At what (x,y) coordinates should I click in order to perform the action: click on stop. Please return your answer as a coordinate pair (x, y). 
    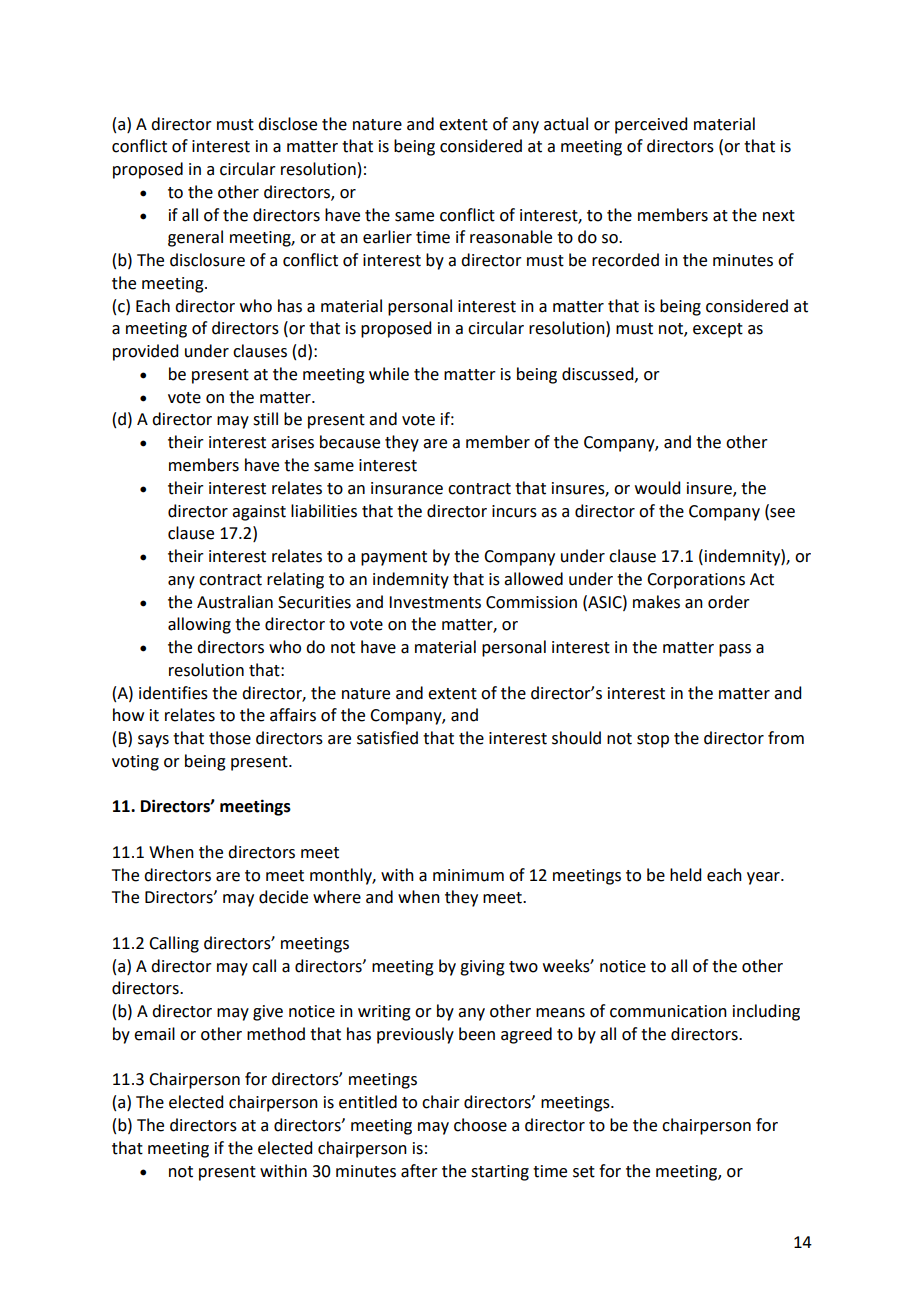
    Looking at the image, I should click on (653, 740).
